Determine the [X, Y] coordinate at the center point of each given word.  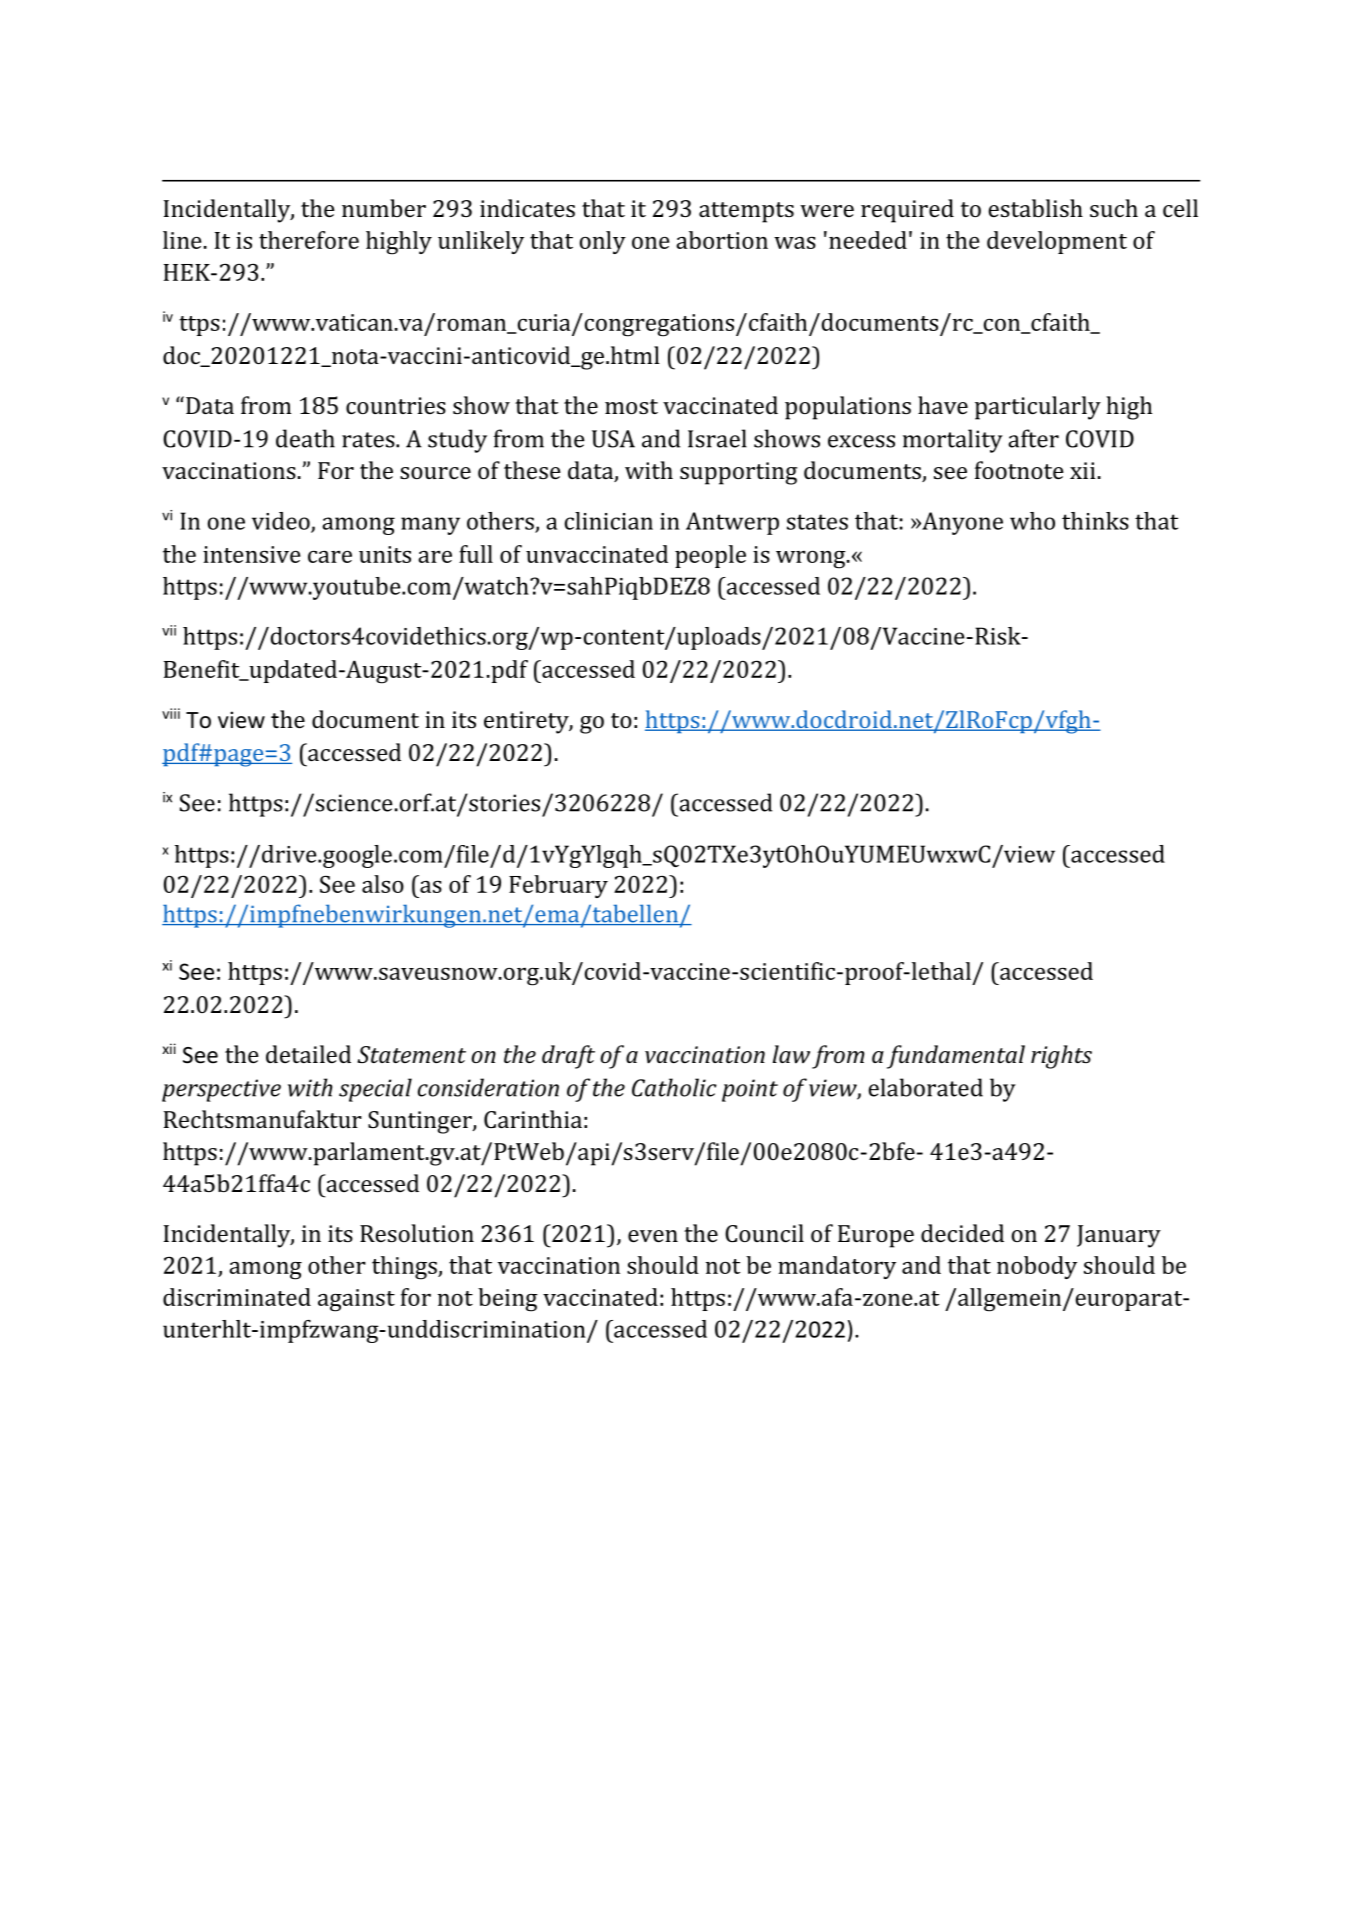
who [1032, 521]
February [558, 886]
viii [171, 713]
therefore [309, 240]
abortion [722, 240]
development [1057, 242]
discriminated [237, 1297]
